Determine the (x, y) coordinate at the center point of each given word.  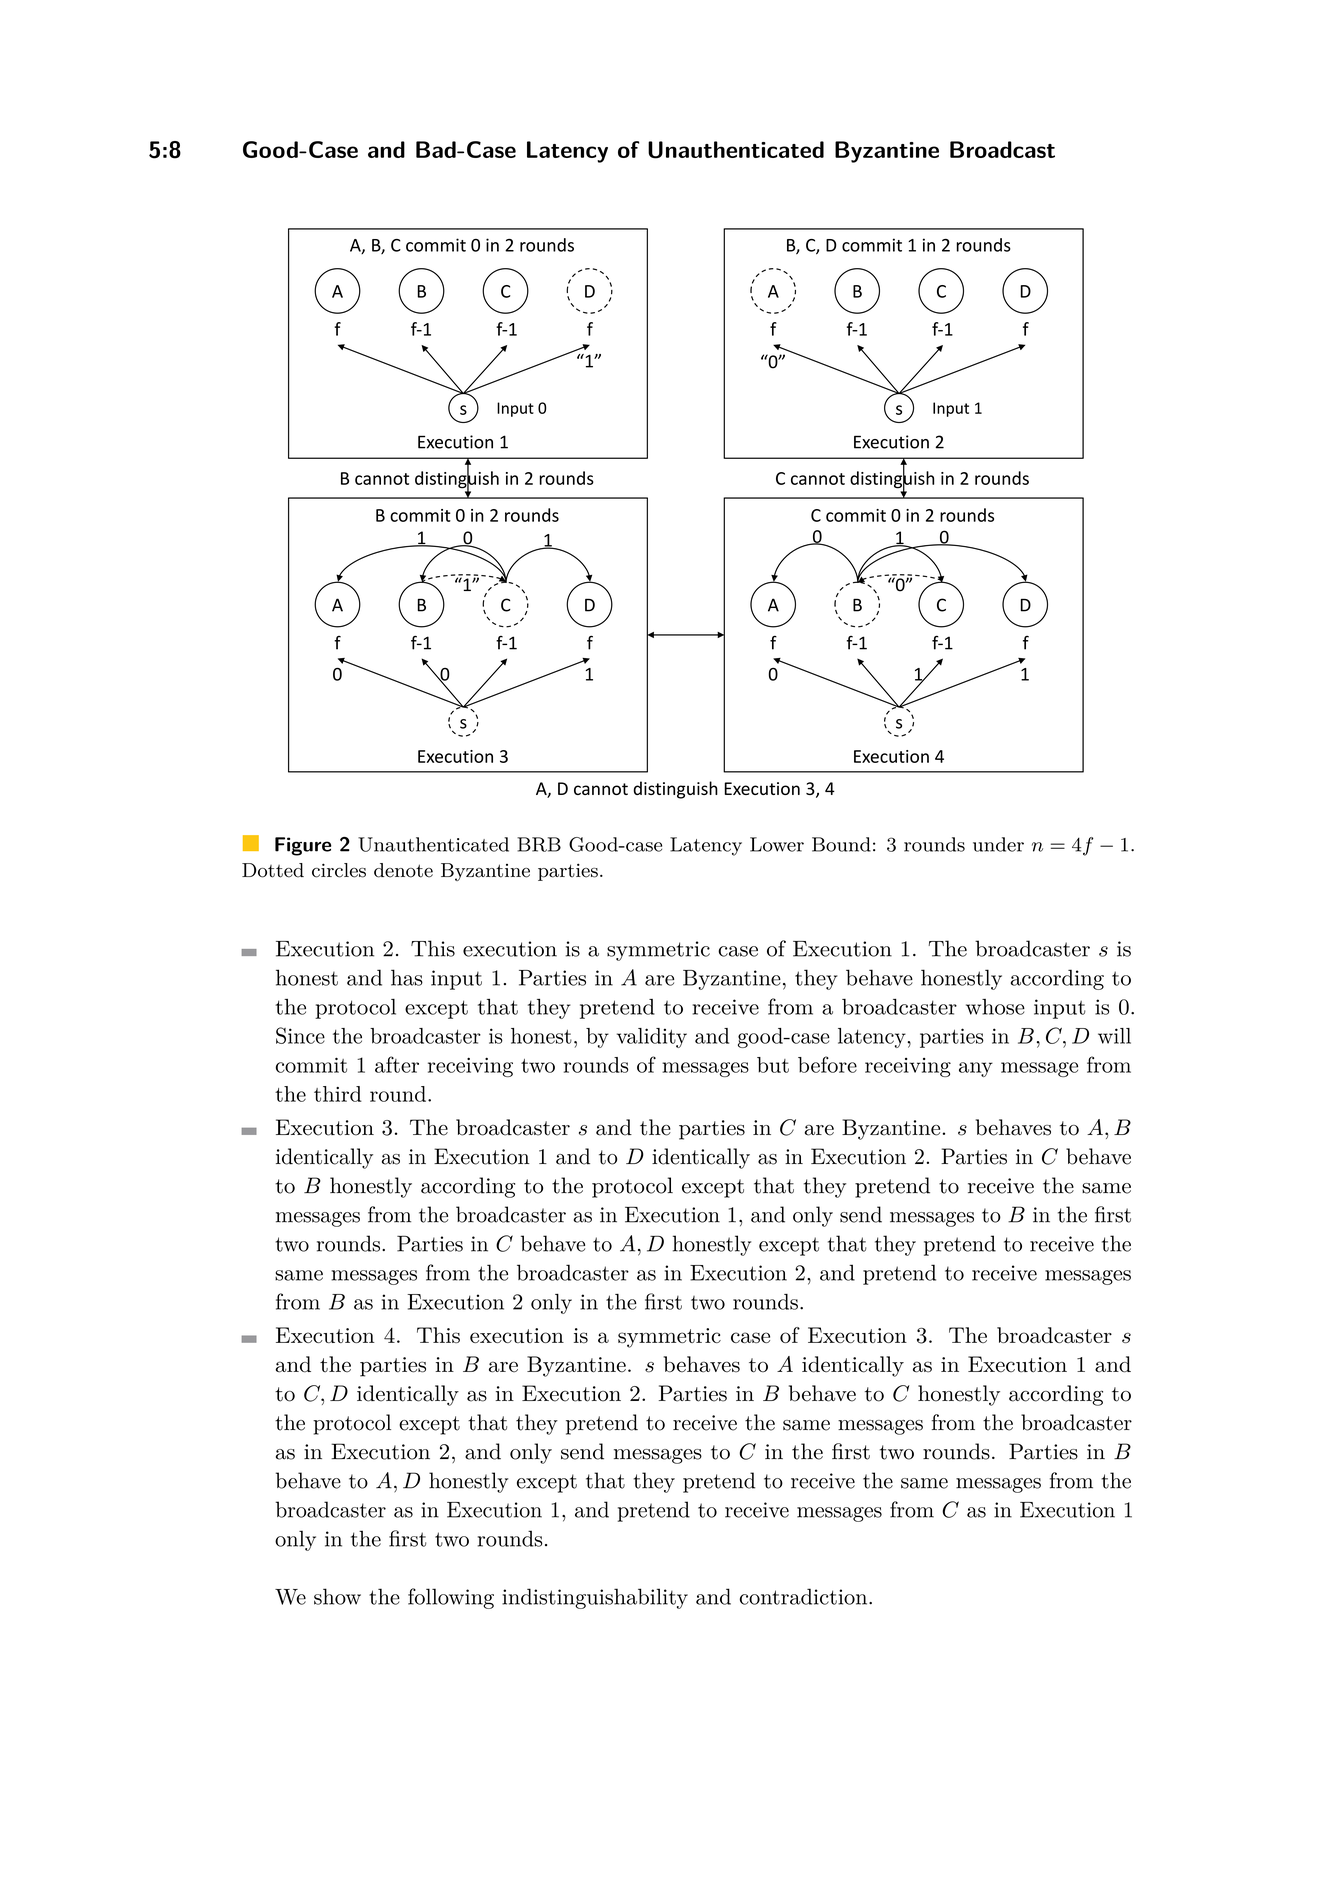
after (397, 1064)
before (827, 1064)
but (773, 1065)
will (1114, 1036)
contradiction (803, 1596)
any (976, 1069)
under (998, 844)
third (338, 1094)
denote (403, 870)
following (451, 1598)
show (337, 1596)
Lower (777, 844)
